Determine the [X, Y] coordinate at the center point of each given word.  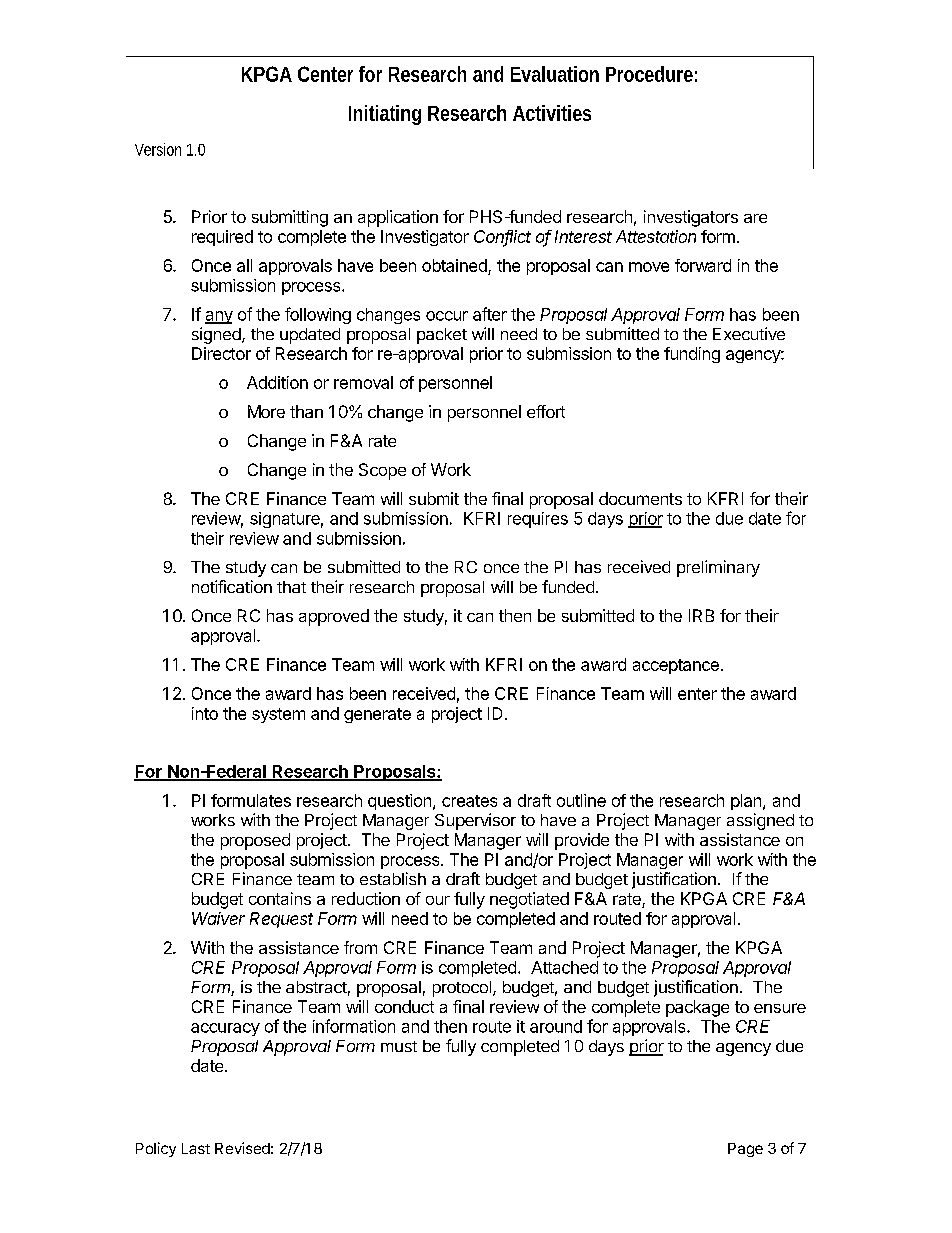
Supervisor [475, 821]
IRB [701, 615]
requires [538, 520]
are [755, 218]
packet [442, 336]
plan [746, 802]
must [399, 1046]
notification [232, 586]
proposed [255, 841]
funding [692, 355]
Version [158, 149]
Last [196, 1148]
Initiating [385, 115]
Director [221, 353]
